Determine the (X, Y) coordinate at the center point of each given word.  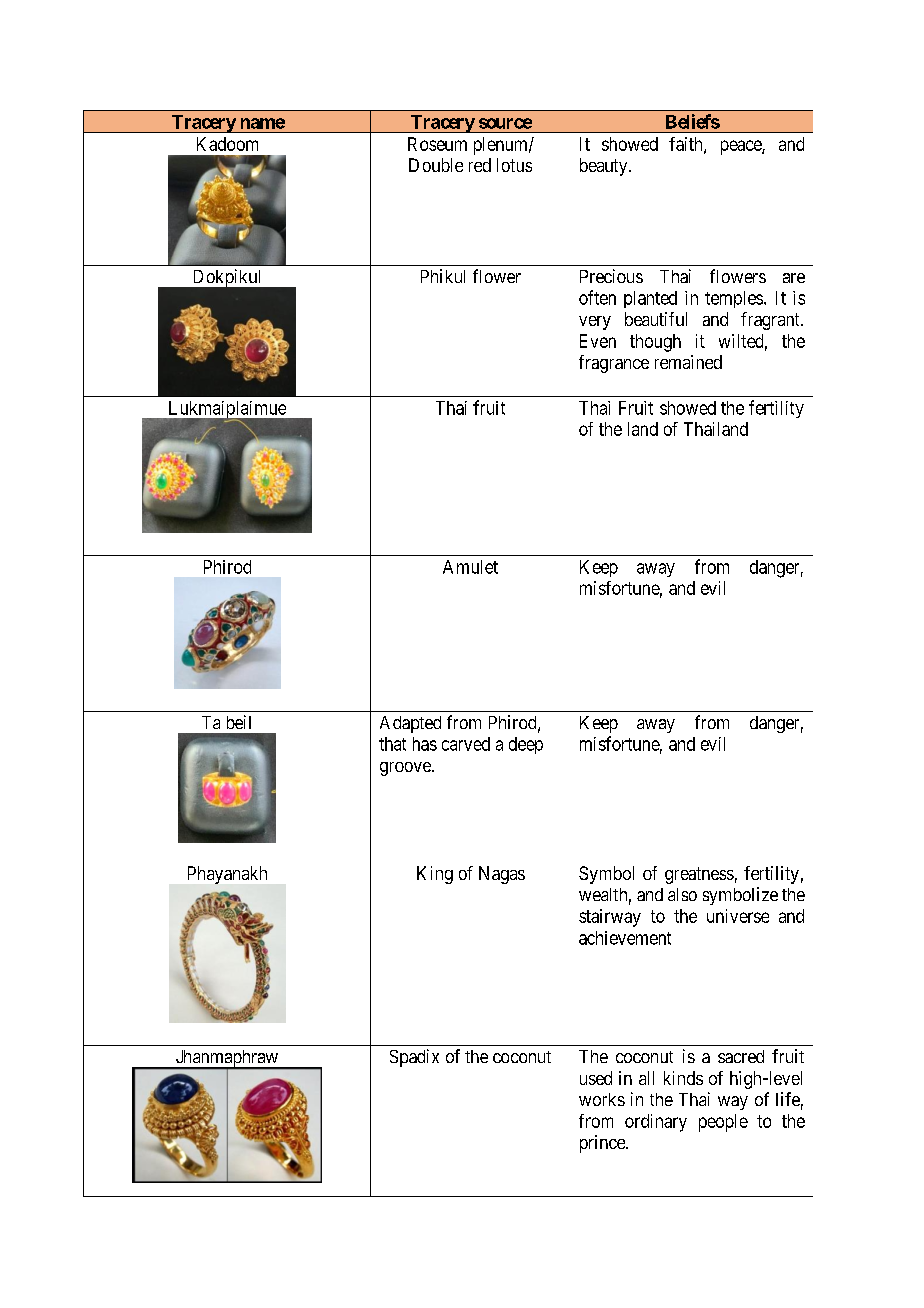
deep (526, 745)
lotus (514, 165)
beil (239, 722)
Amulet (470, 567)
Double (436, 165)
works (602, 1099)
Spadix (414, 1058)
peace (742, 147)
